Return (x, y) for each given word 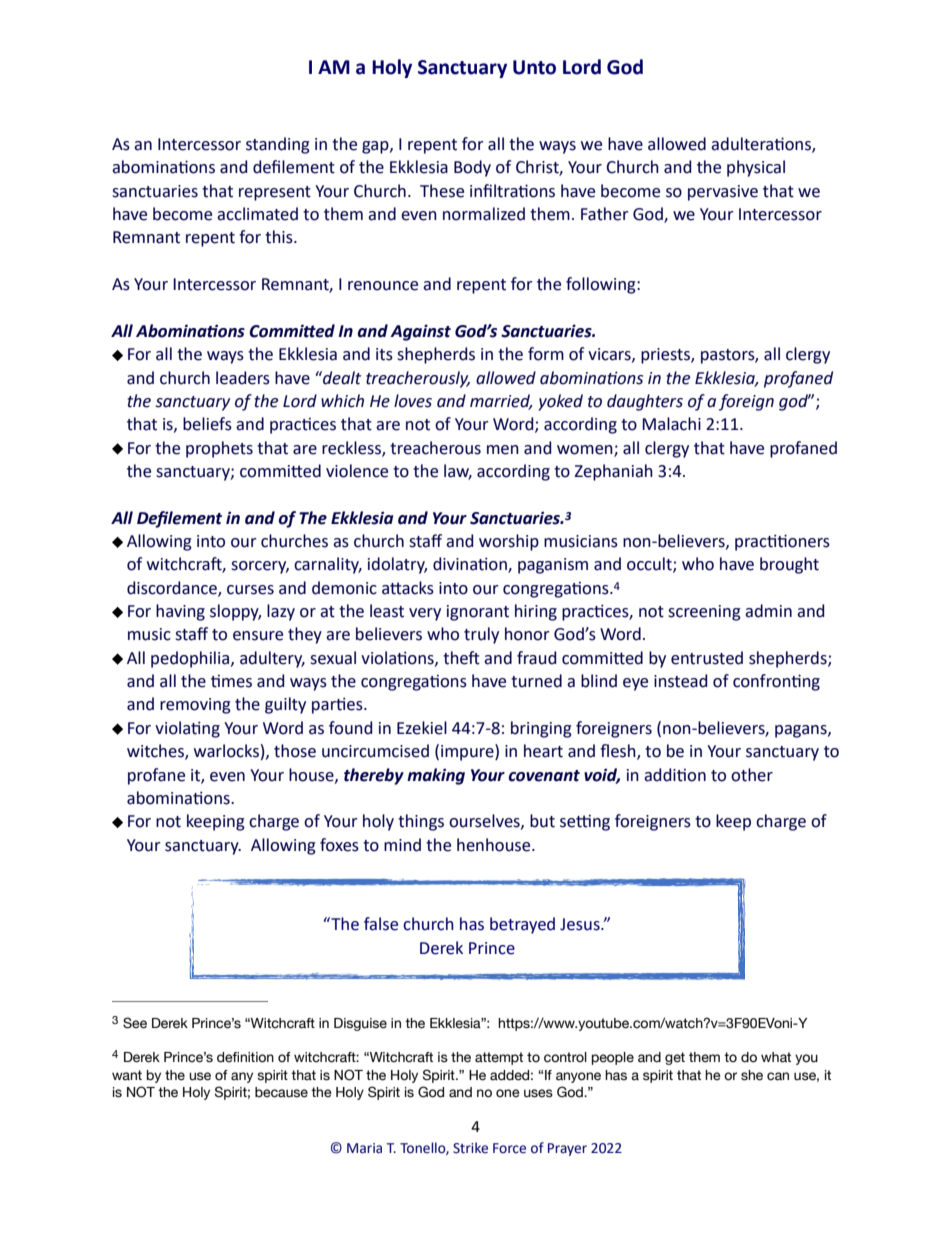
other (752, 775)
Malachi (671, 424)
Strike (470, 1148)
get (675, 1058)
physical (756, 168)
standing (278, 145)
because (281, 1092)
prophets (219, 449)
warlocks (226, 751)
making (436, 776)
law (458, 472)
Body (472, 168)
